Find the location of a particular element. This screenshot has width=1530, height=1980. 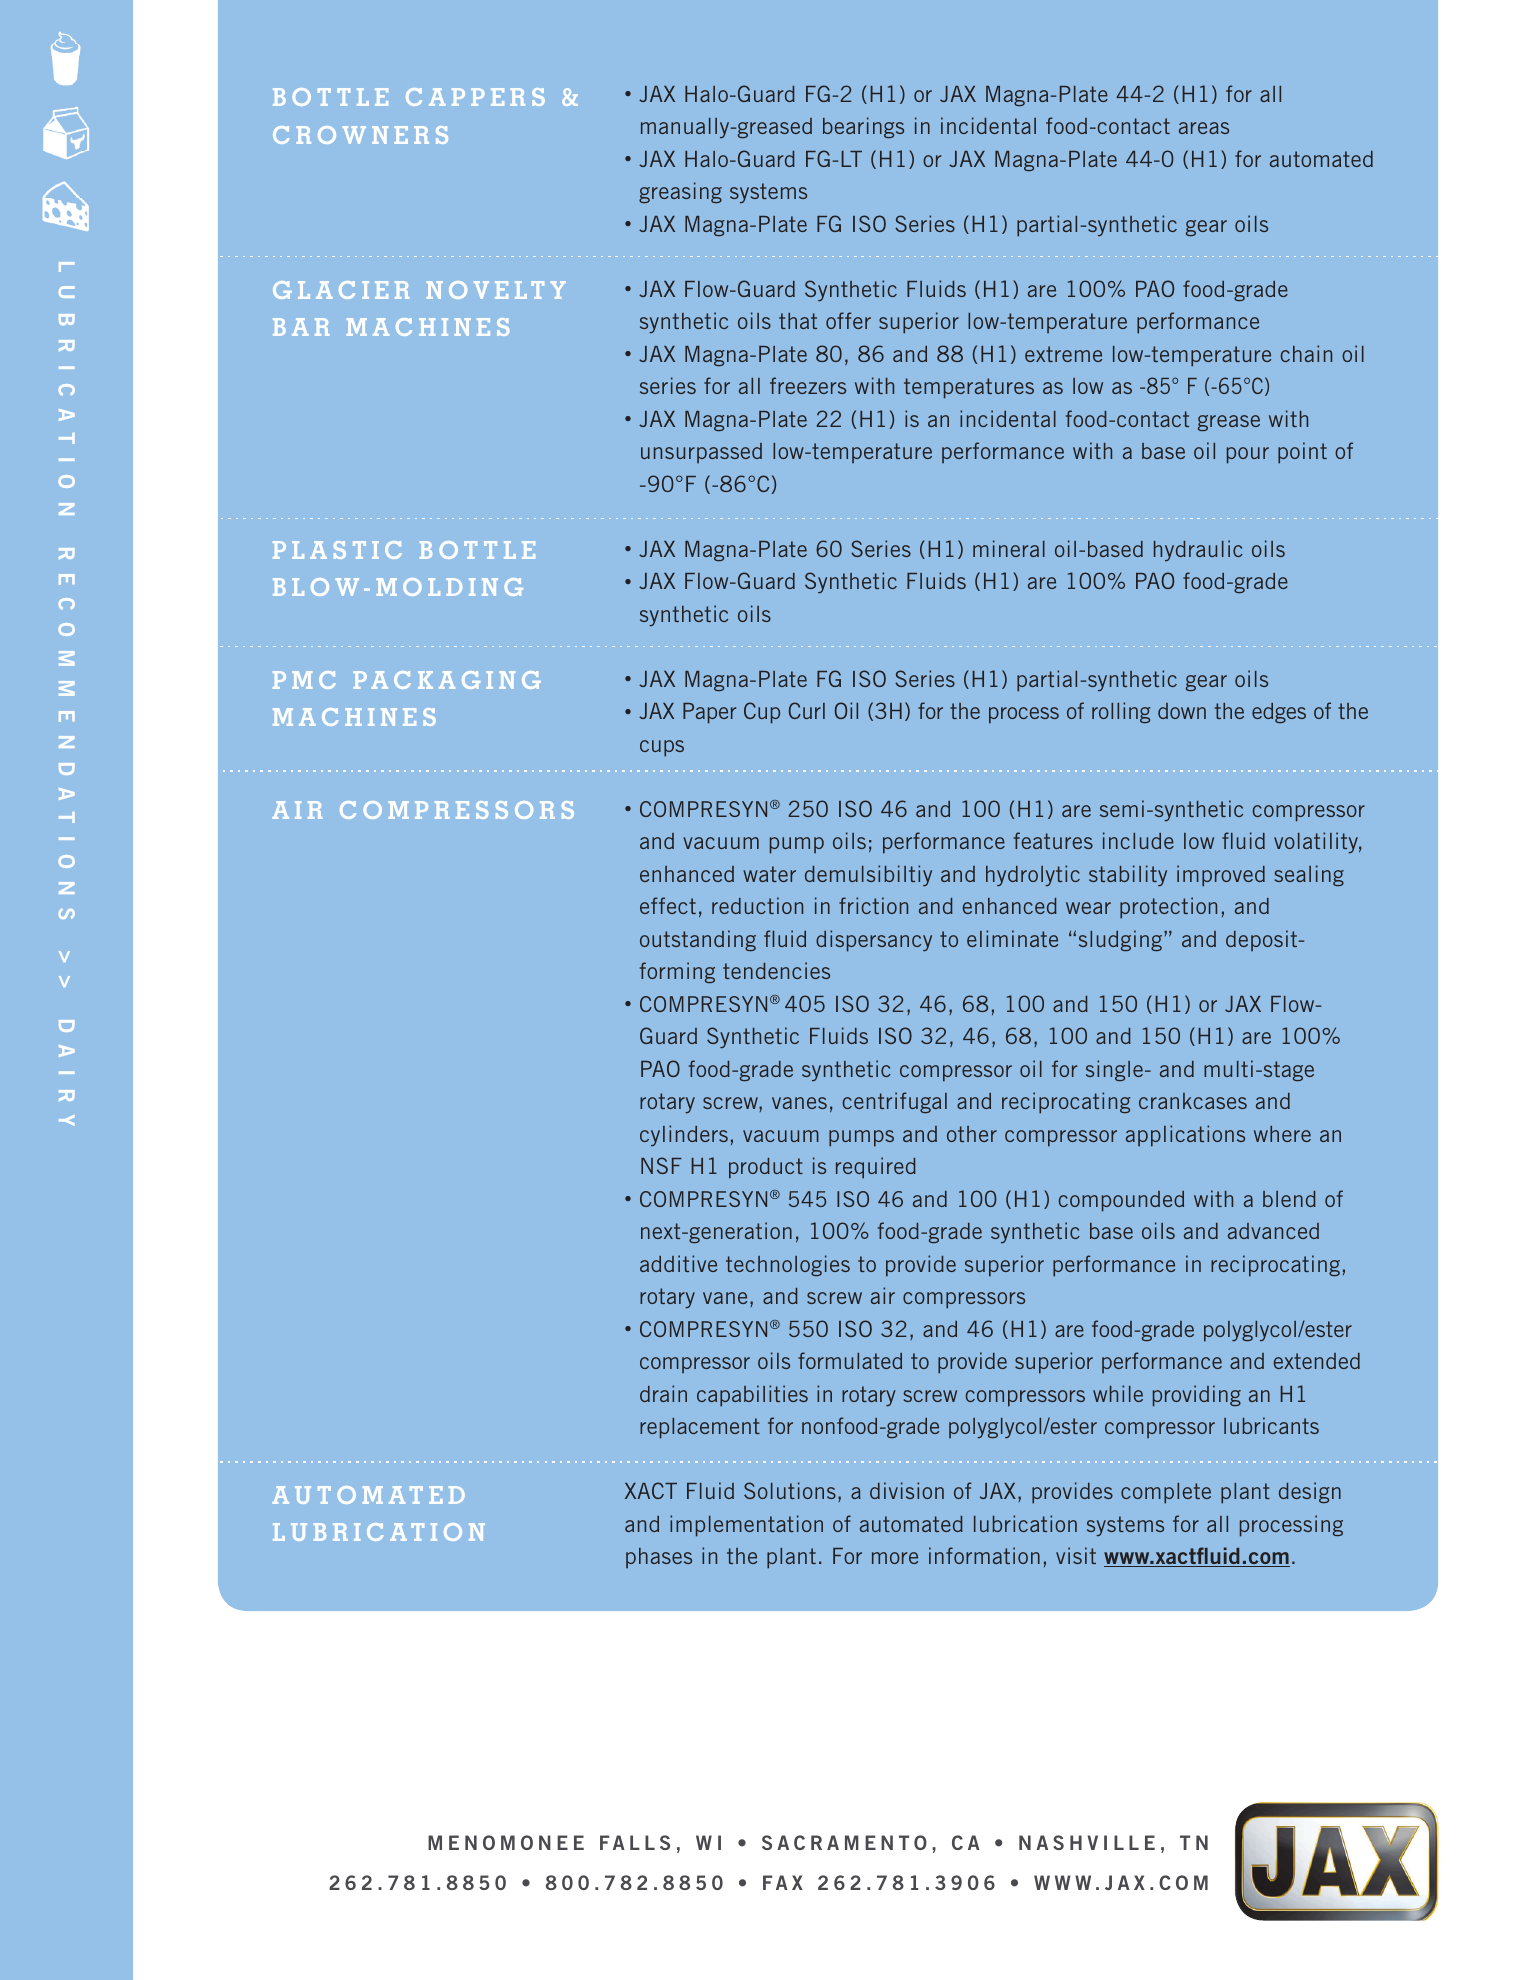

hydraulic is located at coordinates (1198, 550).
